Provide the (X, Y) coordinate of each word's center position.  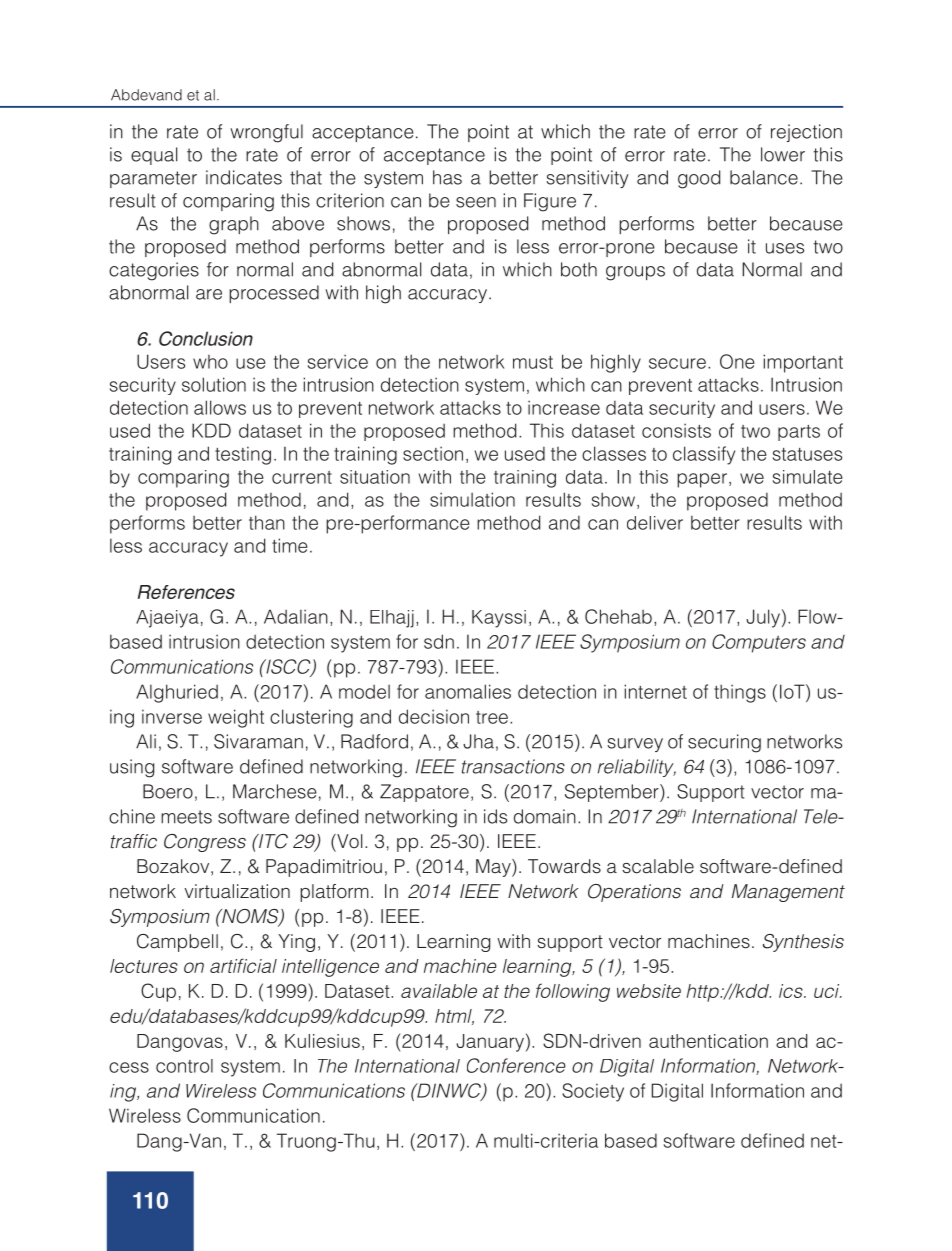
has (447, 177)
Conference (516, 1065)
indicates (244, 177)
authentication (708, 1041)
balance (764, 177)
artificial (243, 965)
